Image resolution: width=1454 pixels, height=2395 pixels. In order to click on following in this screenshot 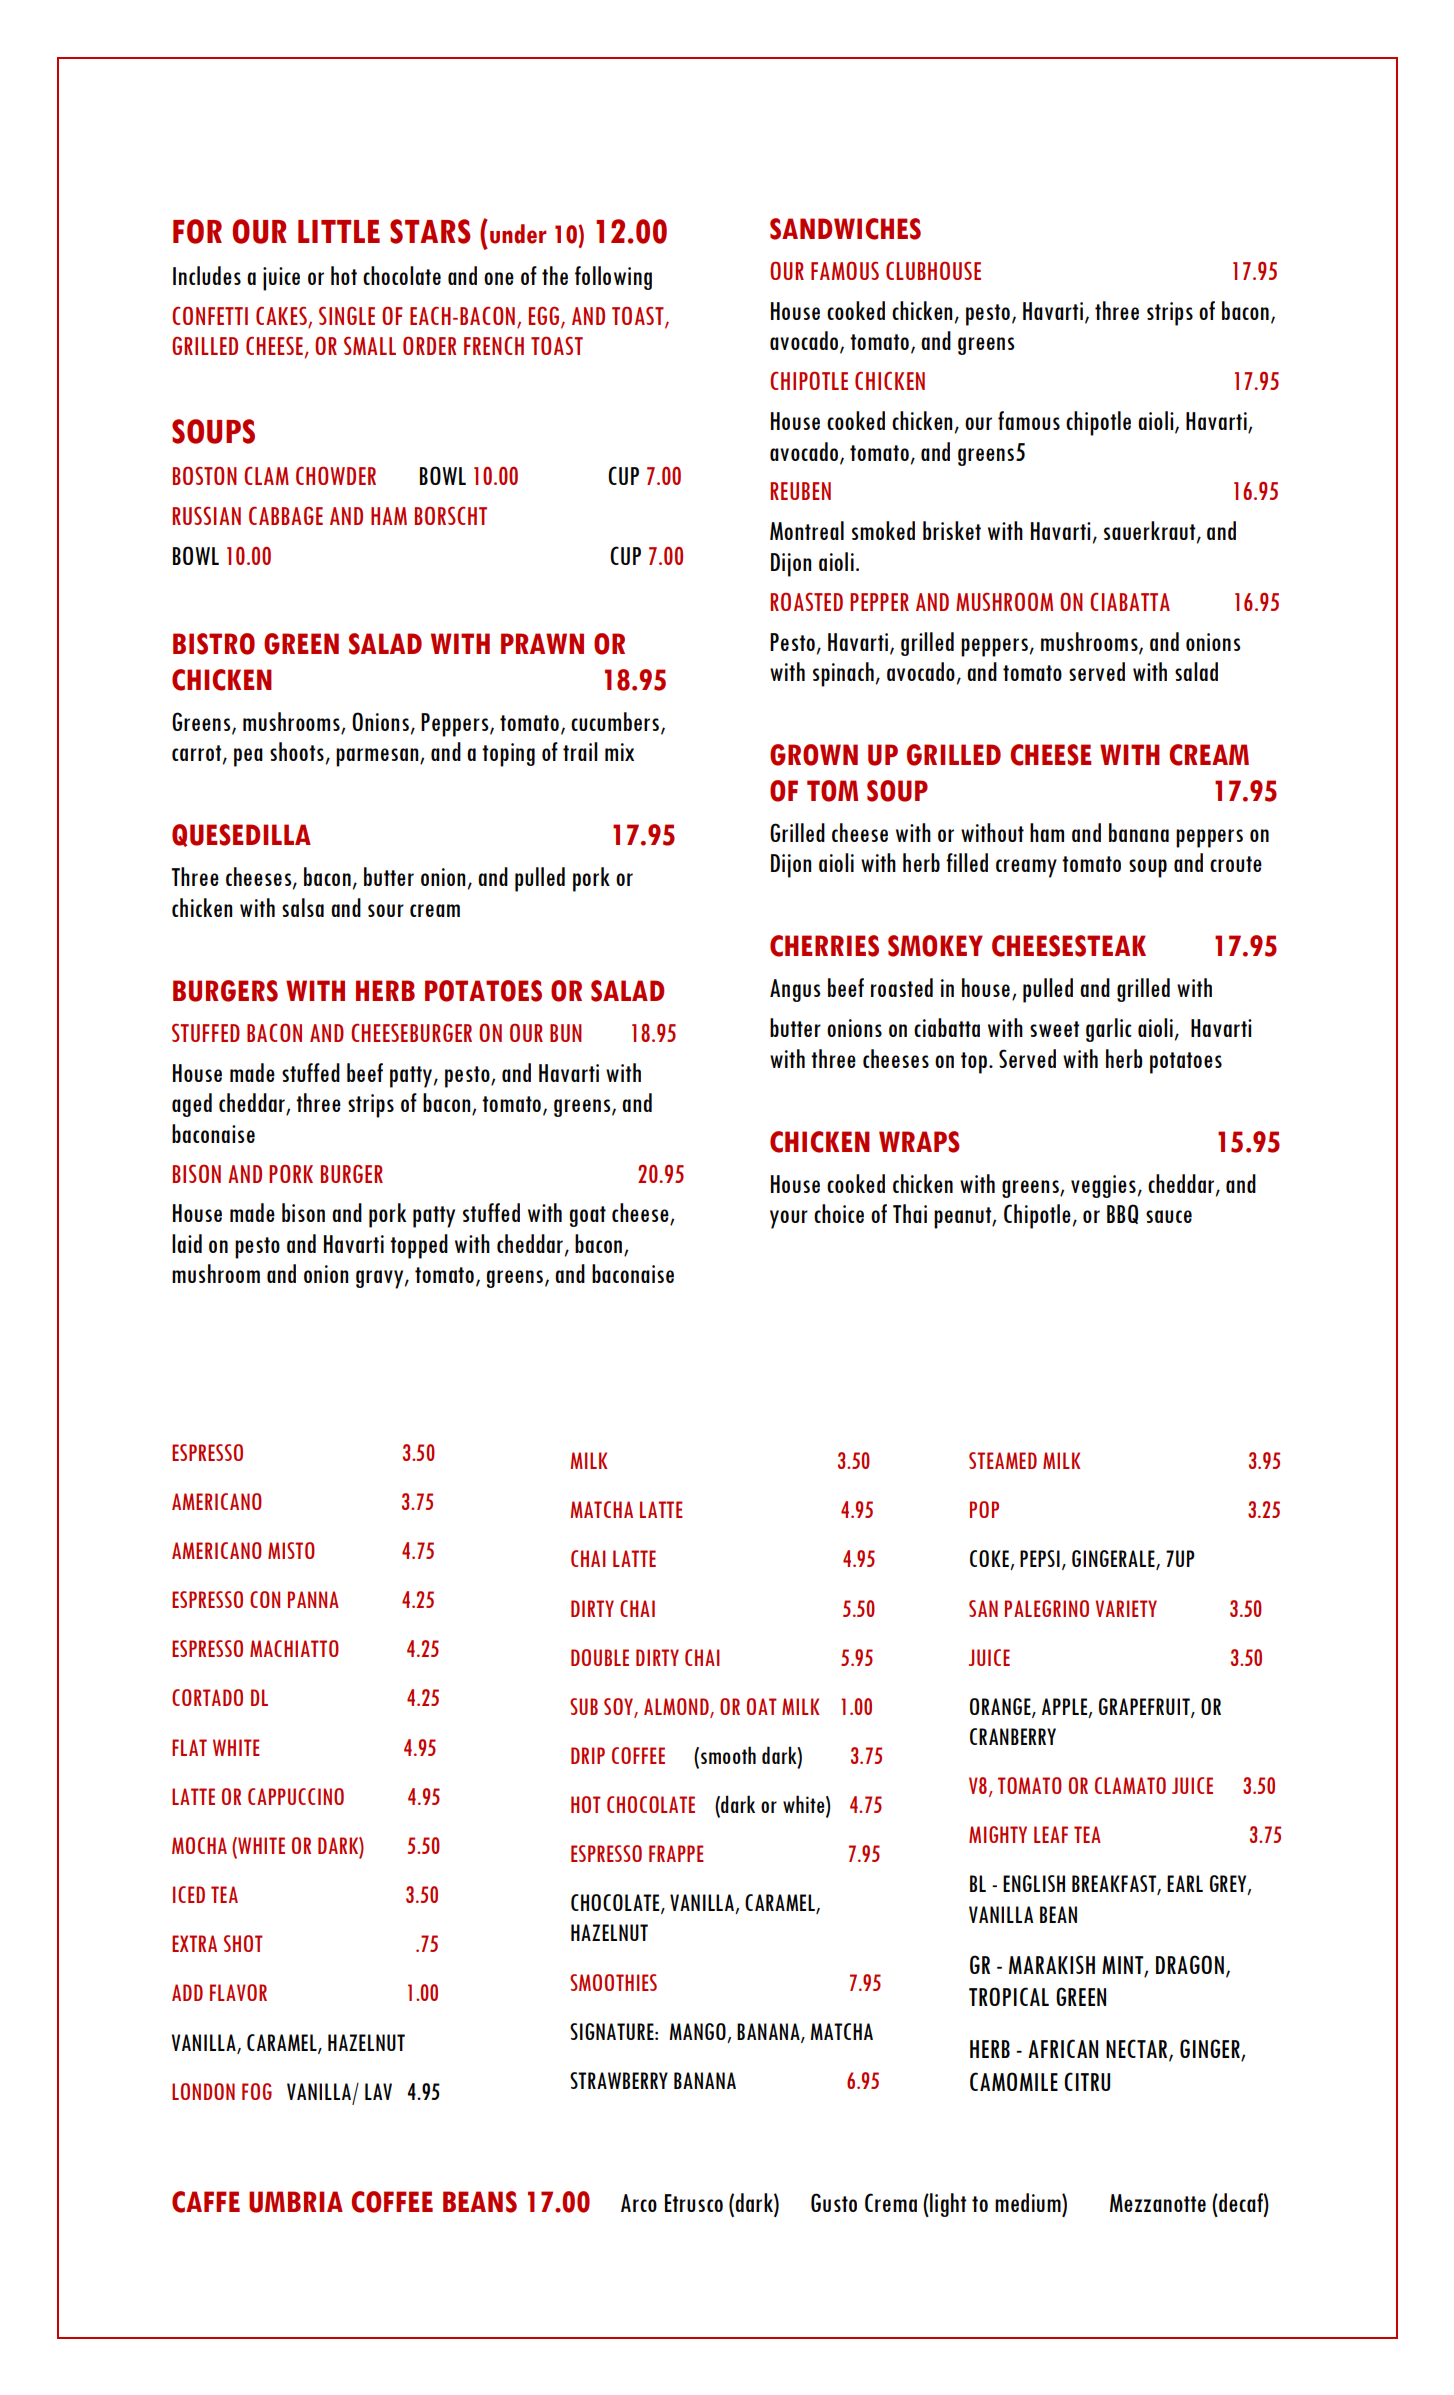, I will do `click(613, 278)`.
